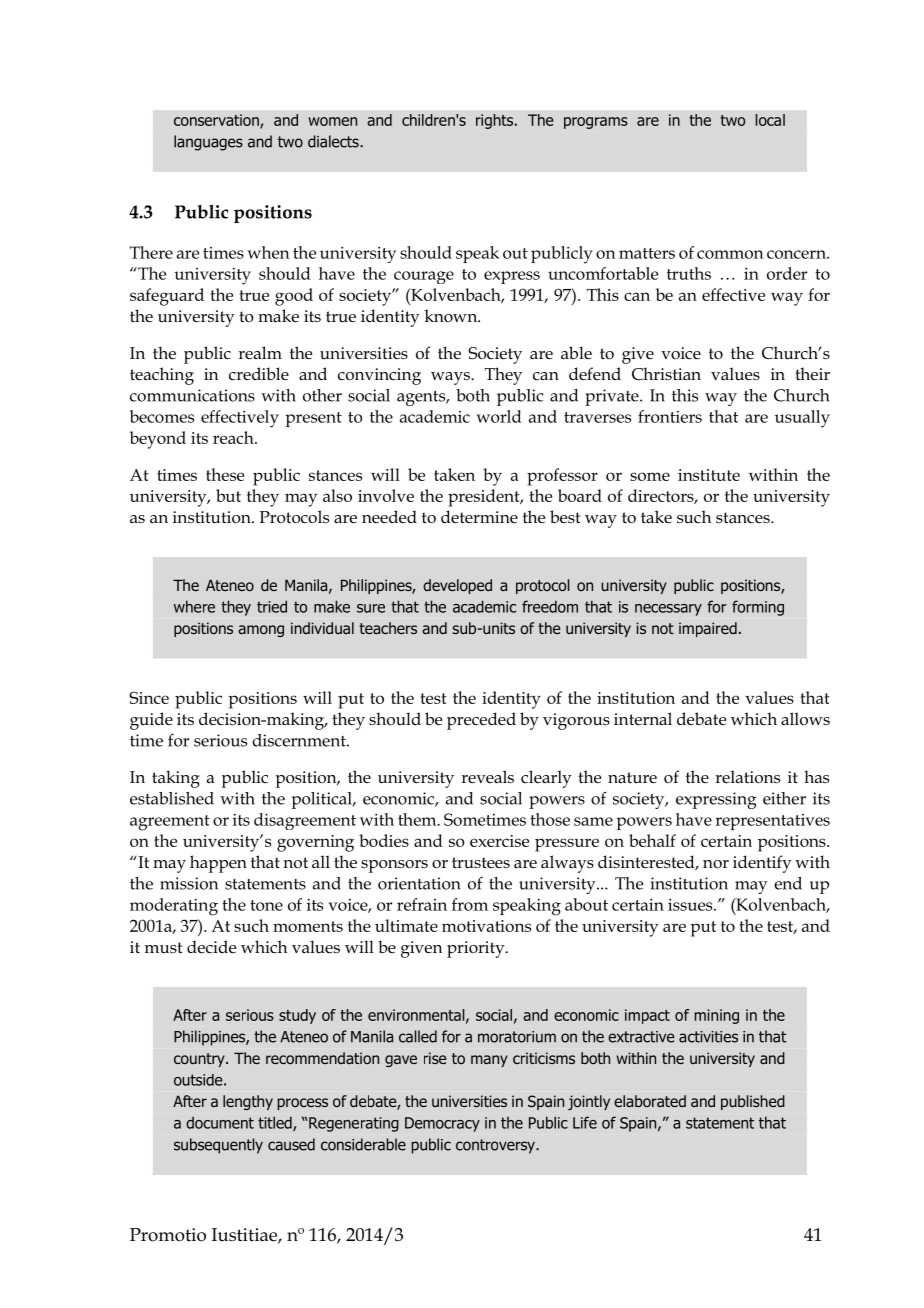  What do you see at coordinates (486, 926) in the screenshot?
I see `motivations` at bounding box center [486, 926].
